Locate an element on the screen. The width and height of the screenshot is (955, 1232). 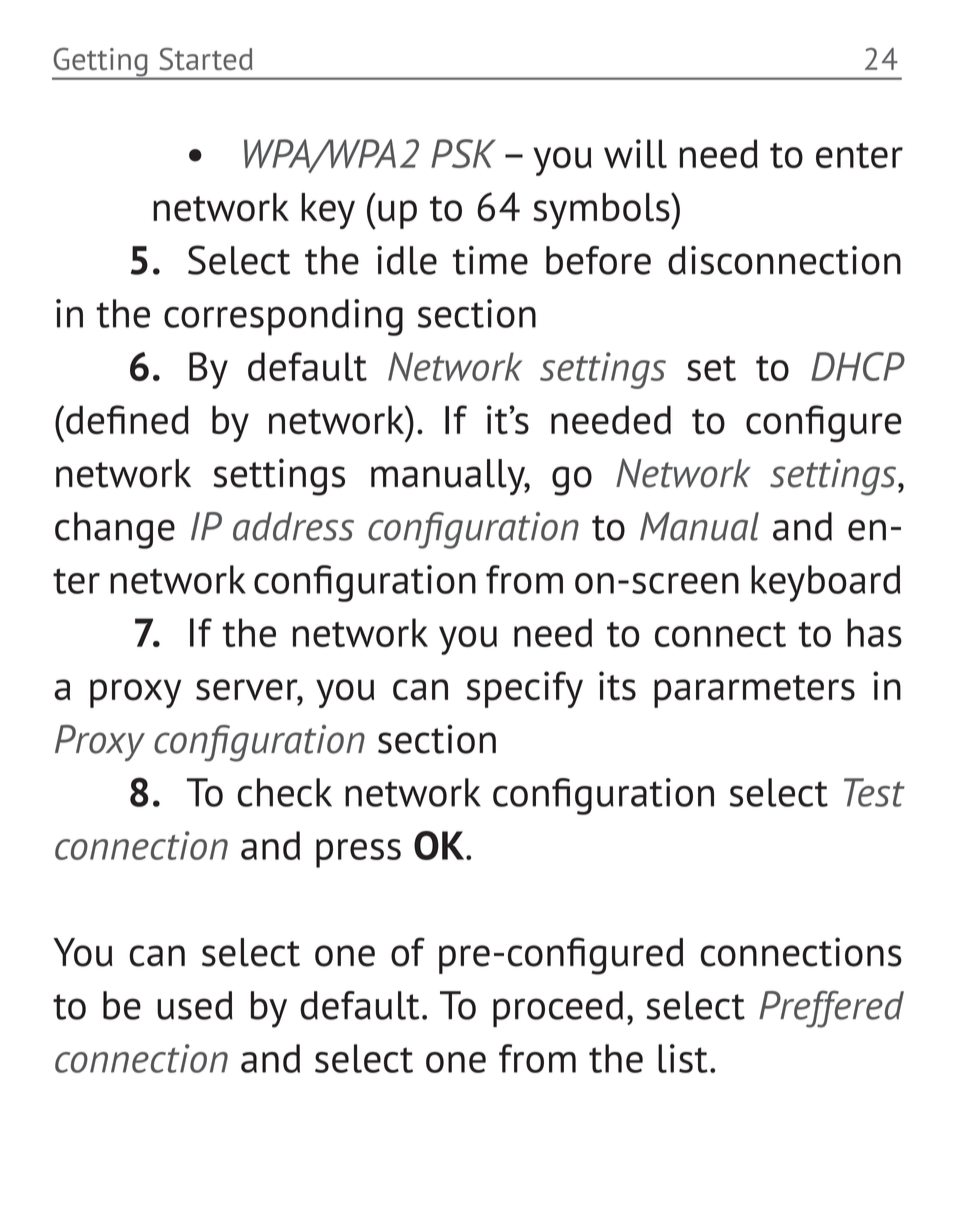
proceed is located at coordinates (558, 1009).
